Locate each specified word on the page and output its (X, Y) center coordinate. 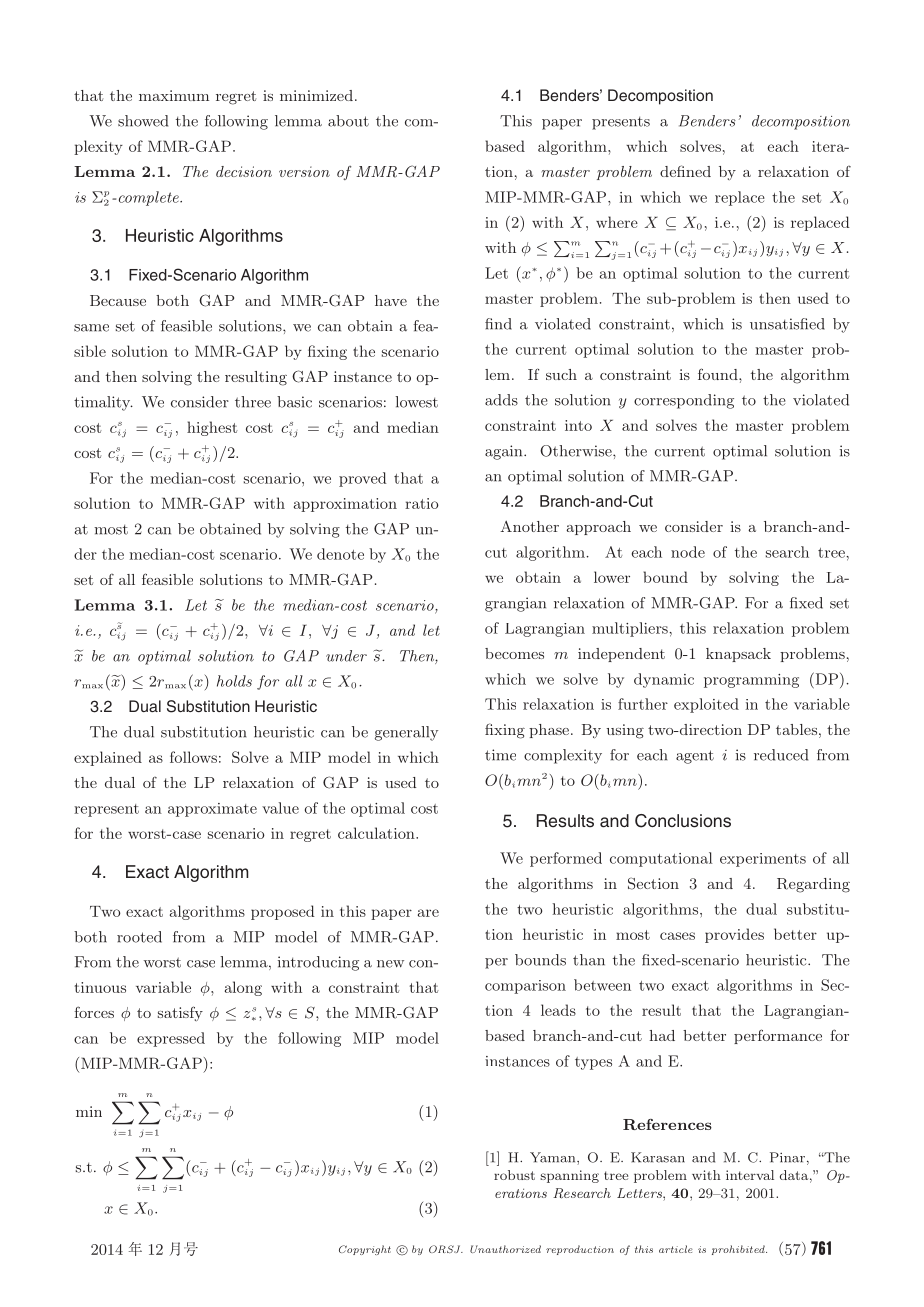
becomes (514, 653)
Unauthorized (505, 1249)
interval (750, 1175)
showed (143, 121)
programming (751, 681)
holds (234, 681)
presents (621, 123)
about (348, 121)
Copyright (365, 1250)
